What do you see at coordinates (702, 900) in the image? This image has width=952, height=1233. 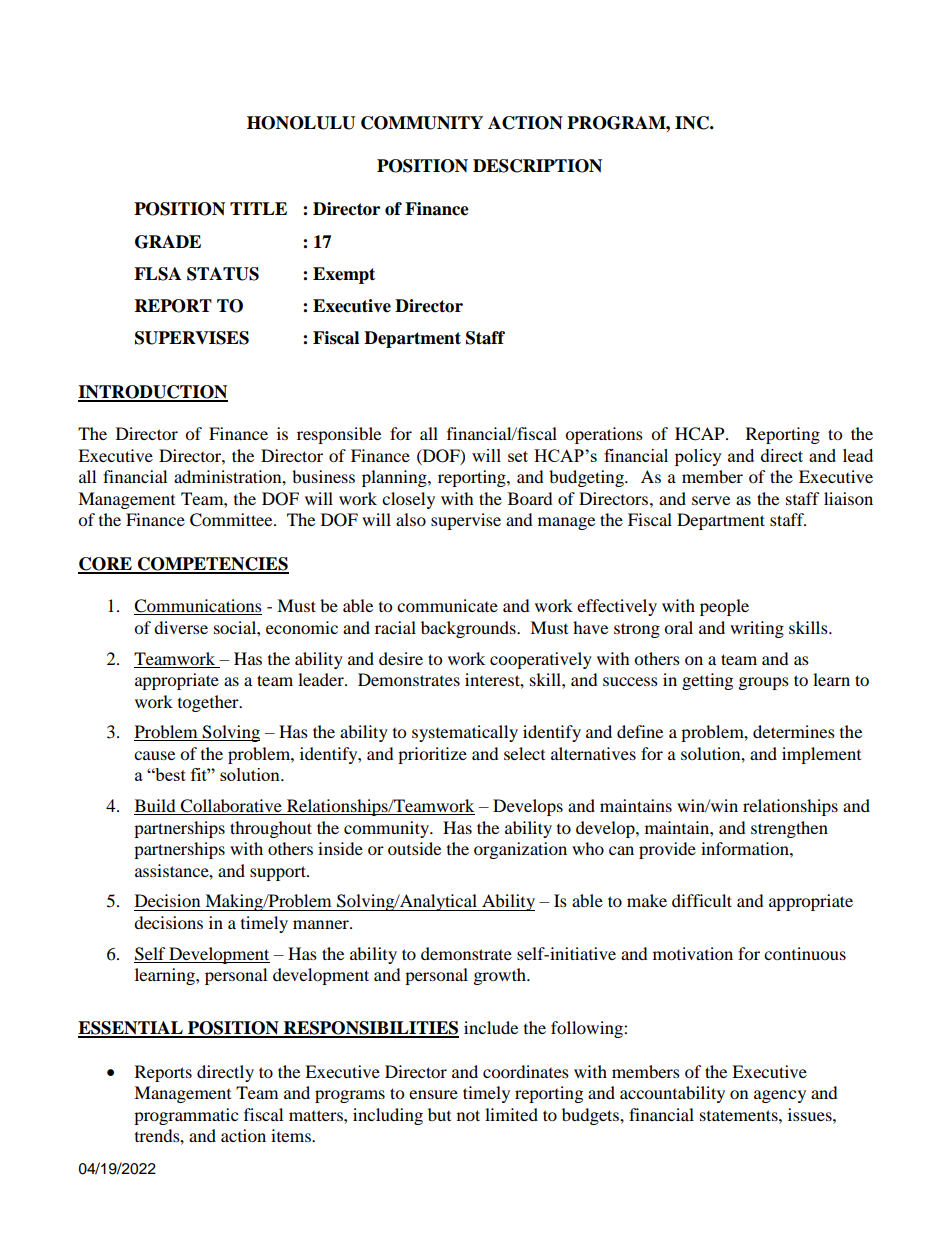 I see `difficult` at bounding box center [702, 900].
